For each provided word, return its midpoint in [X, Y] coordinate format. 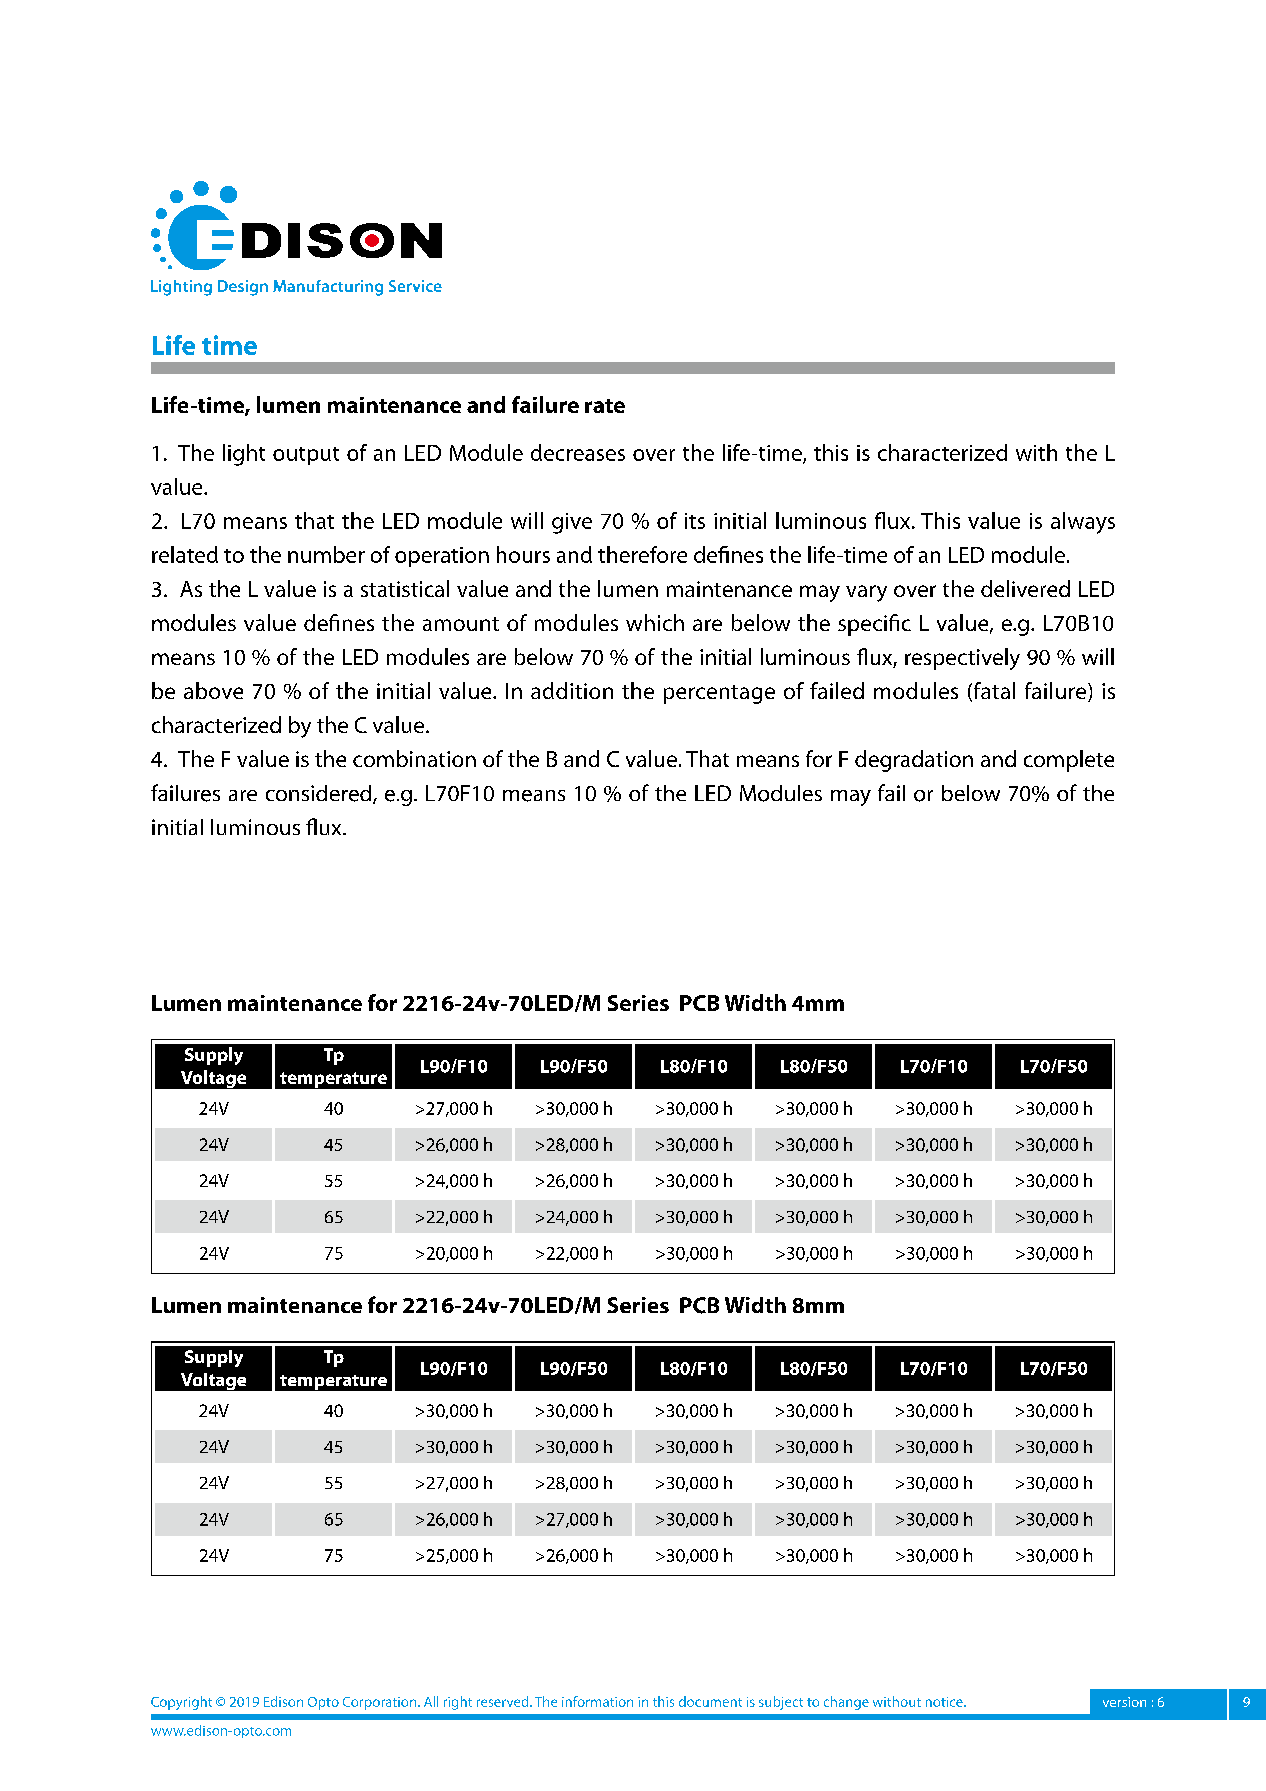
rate [605, 406]
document [710, 1701]
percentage [719, 694]
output [306, 456]
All [431, 1701]
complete [1069, 761]
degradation [914, 761]
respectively [962, 659]
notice [945, 1702]
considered [320, 794]
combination [414, 758]
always [1083, 523]
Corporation [381, 1703]
